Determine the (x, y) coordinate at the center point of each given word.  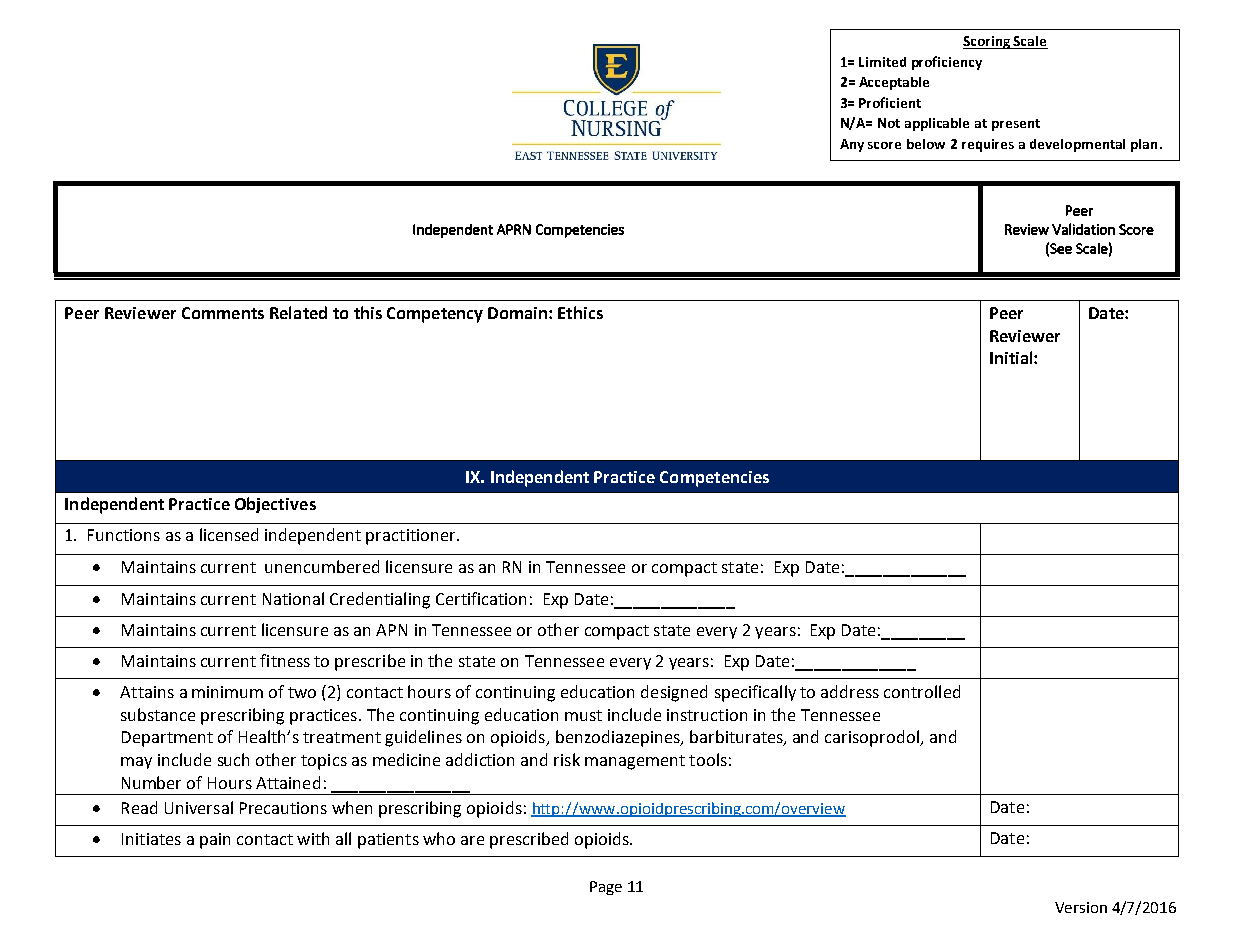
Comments (223, 313)
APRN (514, 229)
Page (606, 888)
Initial (1012, 357)
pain (215, 841)
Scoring (988, 42)
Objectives (275, 505)
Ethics (580, 312)
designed (674, 693)
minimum (227, 692)
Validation (1083, 229)
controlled (922, 691)
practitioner (412, 537)
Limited (882, 62)
